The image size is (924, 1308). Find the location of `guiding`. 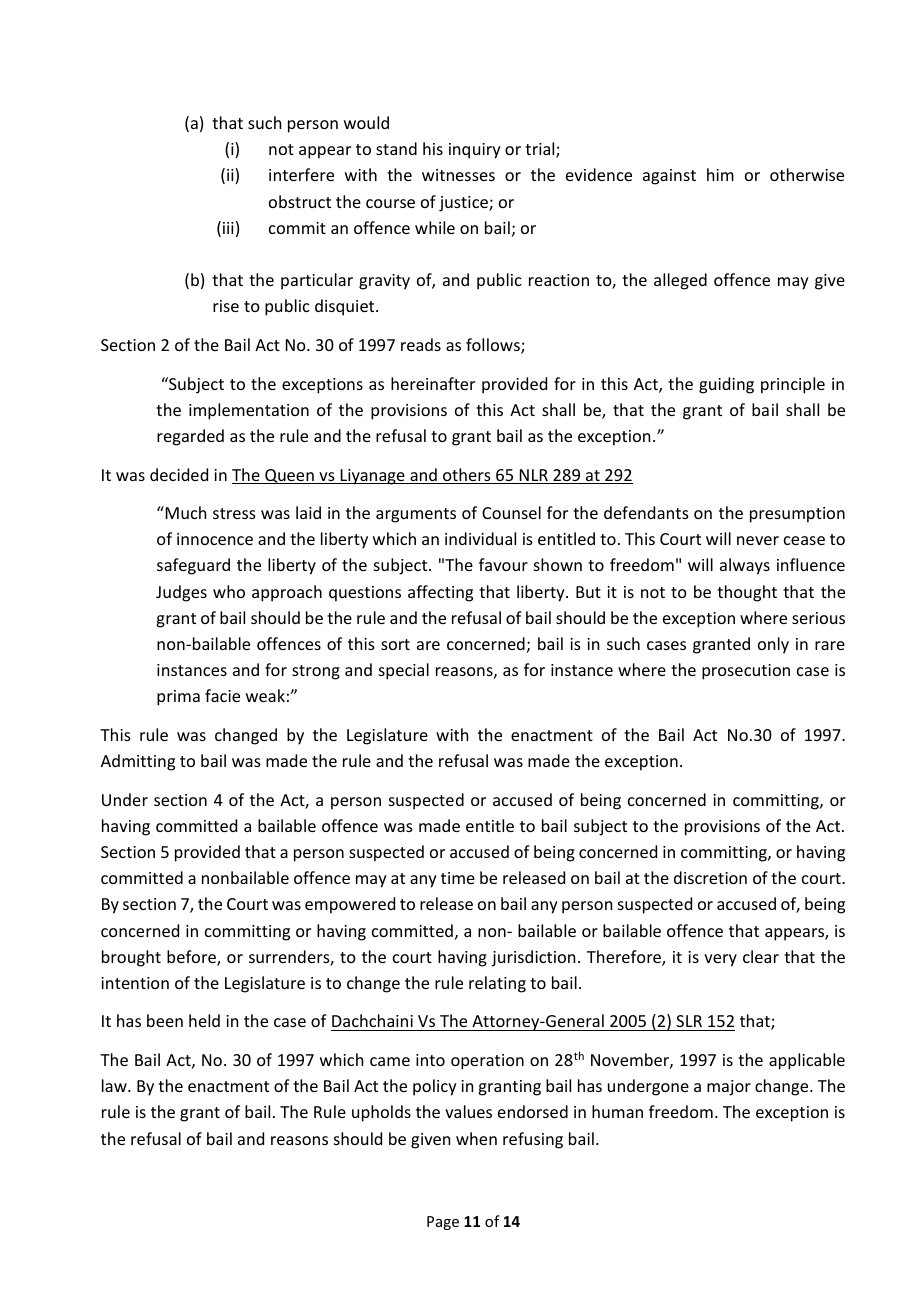

guiding is located at coordinates (726, 385).
